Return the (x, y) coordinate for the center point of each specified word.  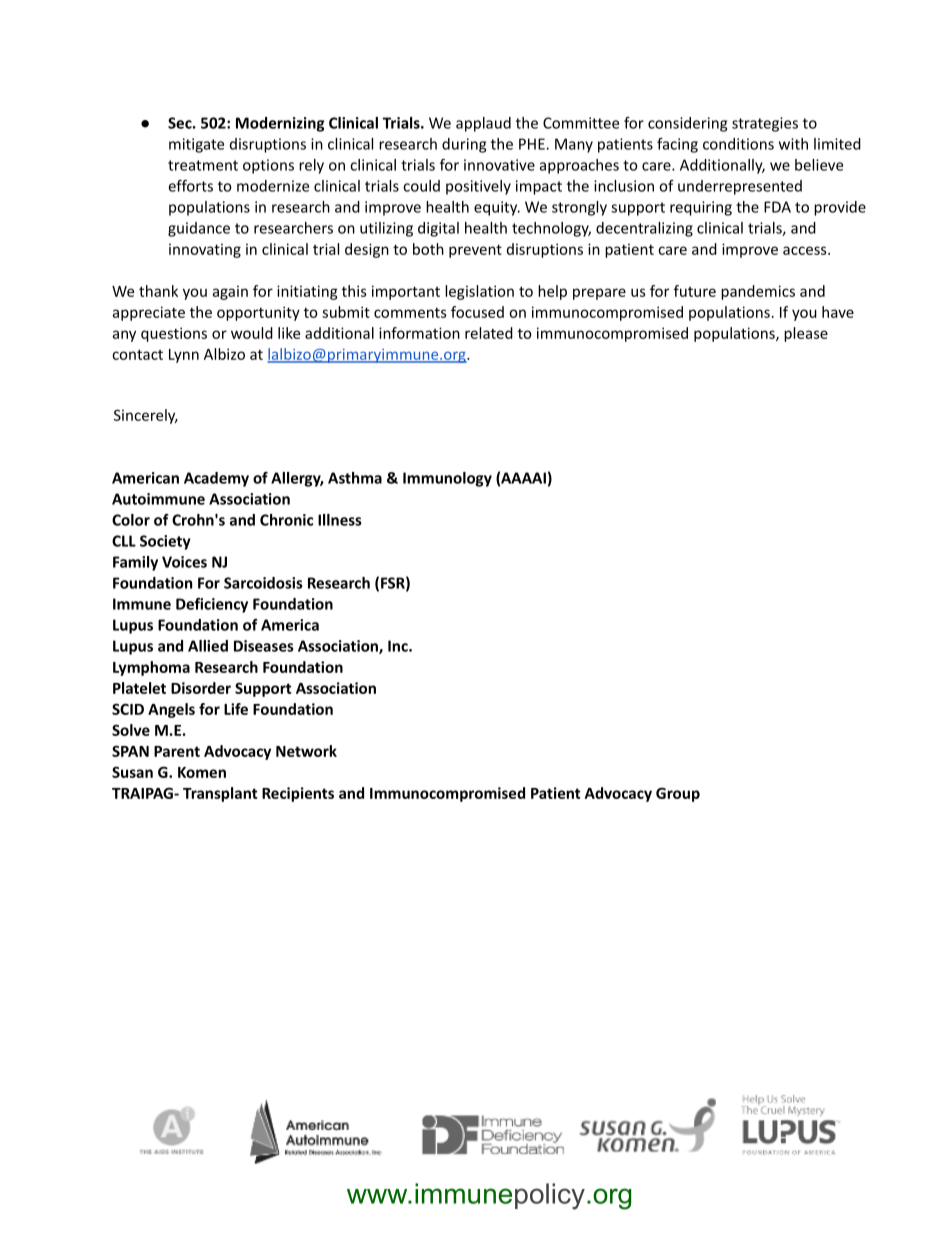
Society (165, 542)
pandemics (758, 292)
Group (678, 794)
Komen (202, 772)
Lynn (184, 356)
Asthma (355, 478)
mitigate (196, 145)
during (464, 145)
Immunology (447, 479)
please (806, 334)
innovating (205, 250)
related (489, 333)
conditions (738, 144)
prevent (475, 251)
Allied (208, 646)
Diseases (264, 646)
